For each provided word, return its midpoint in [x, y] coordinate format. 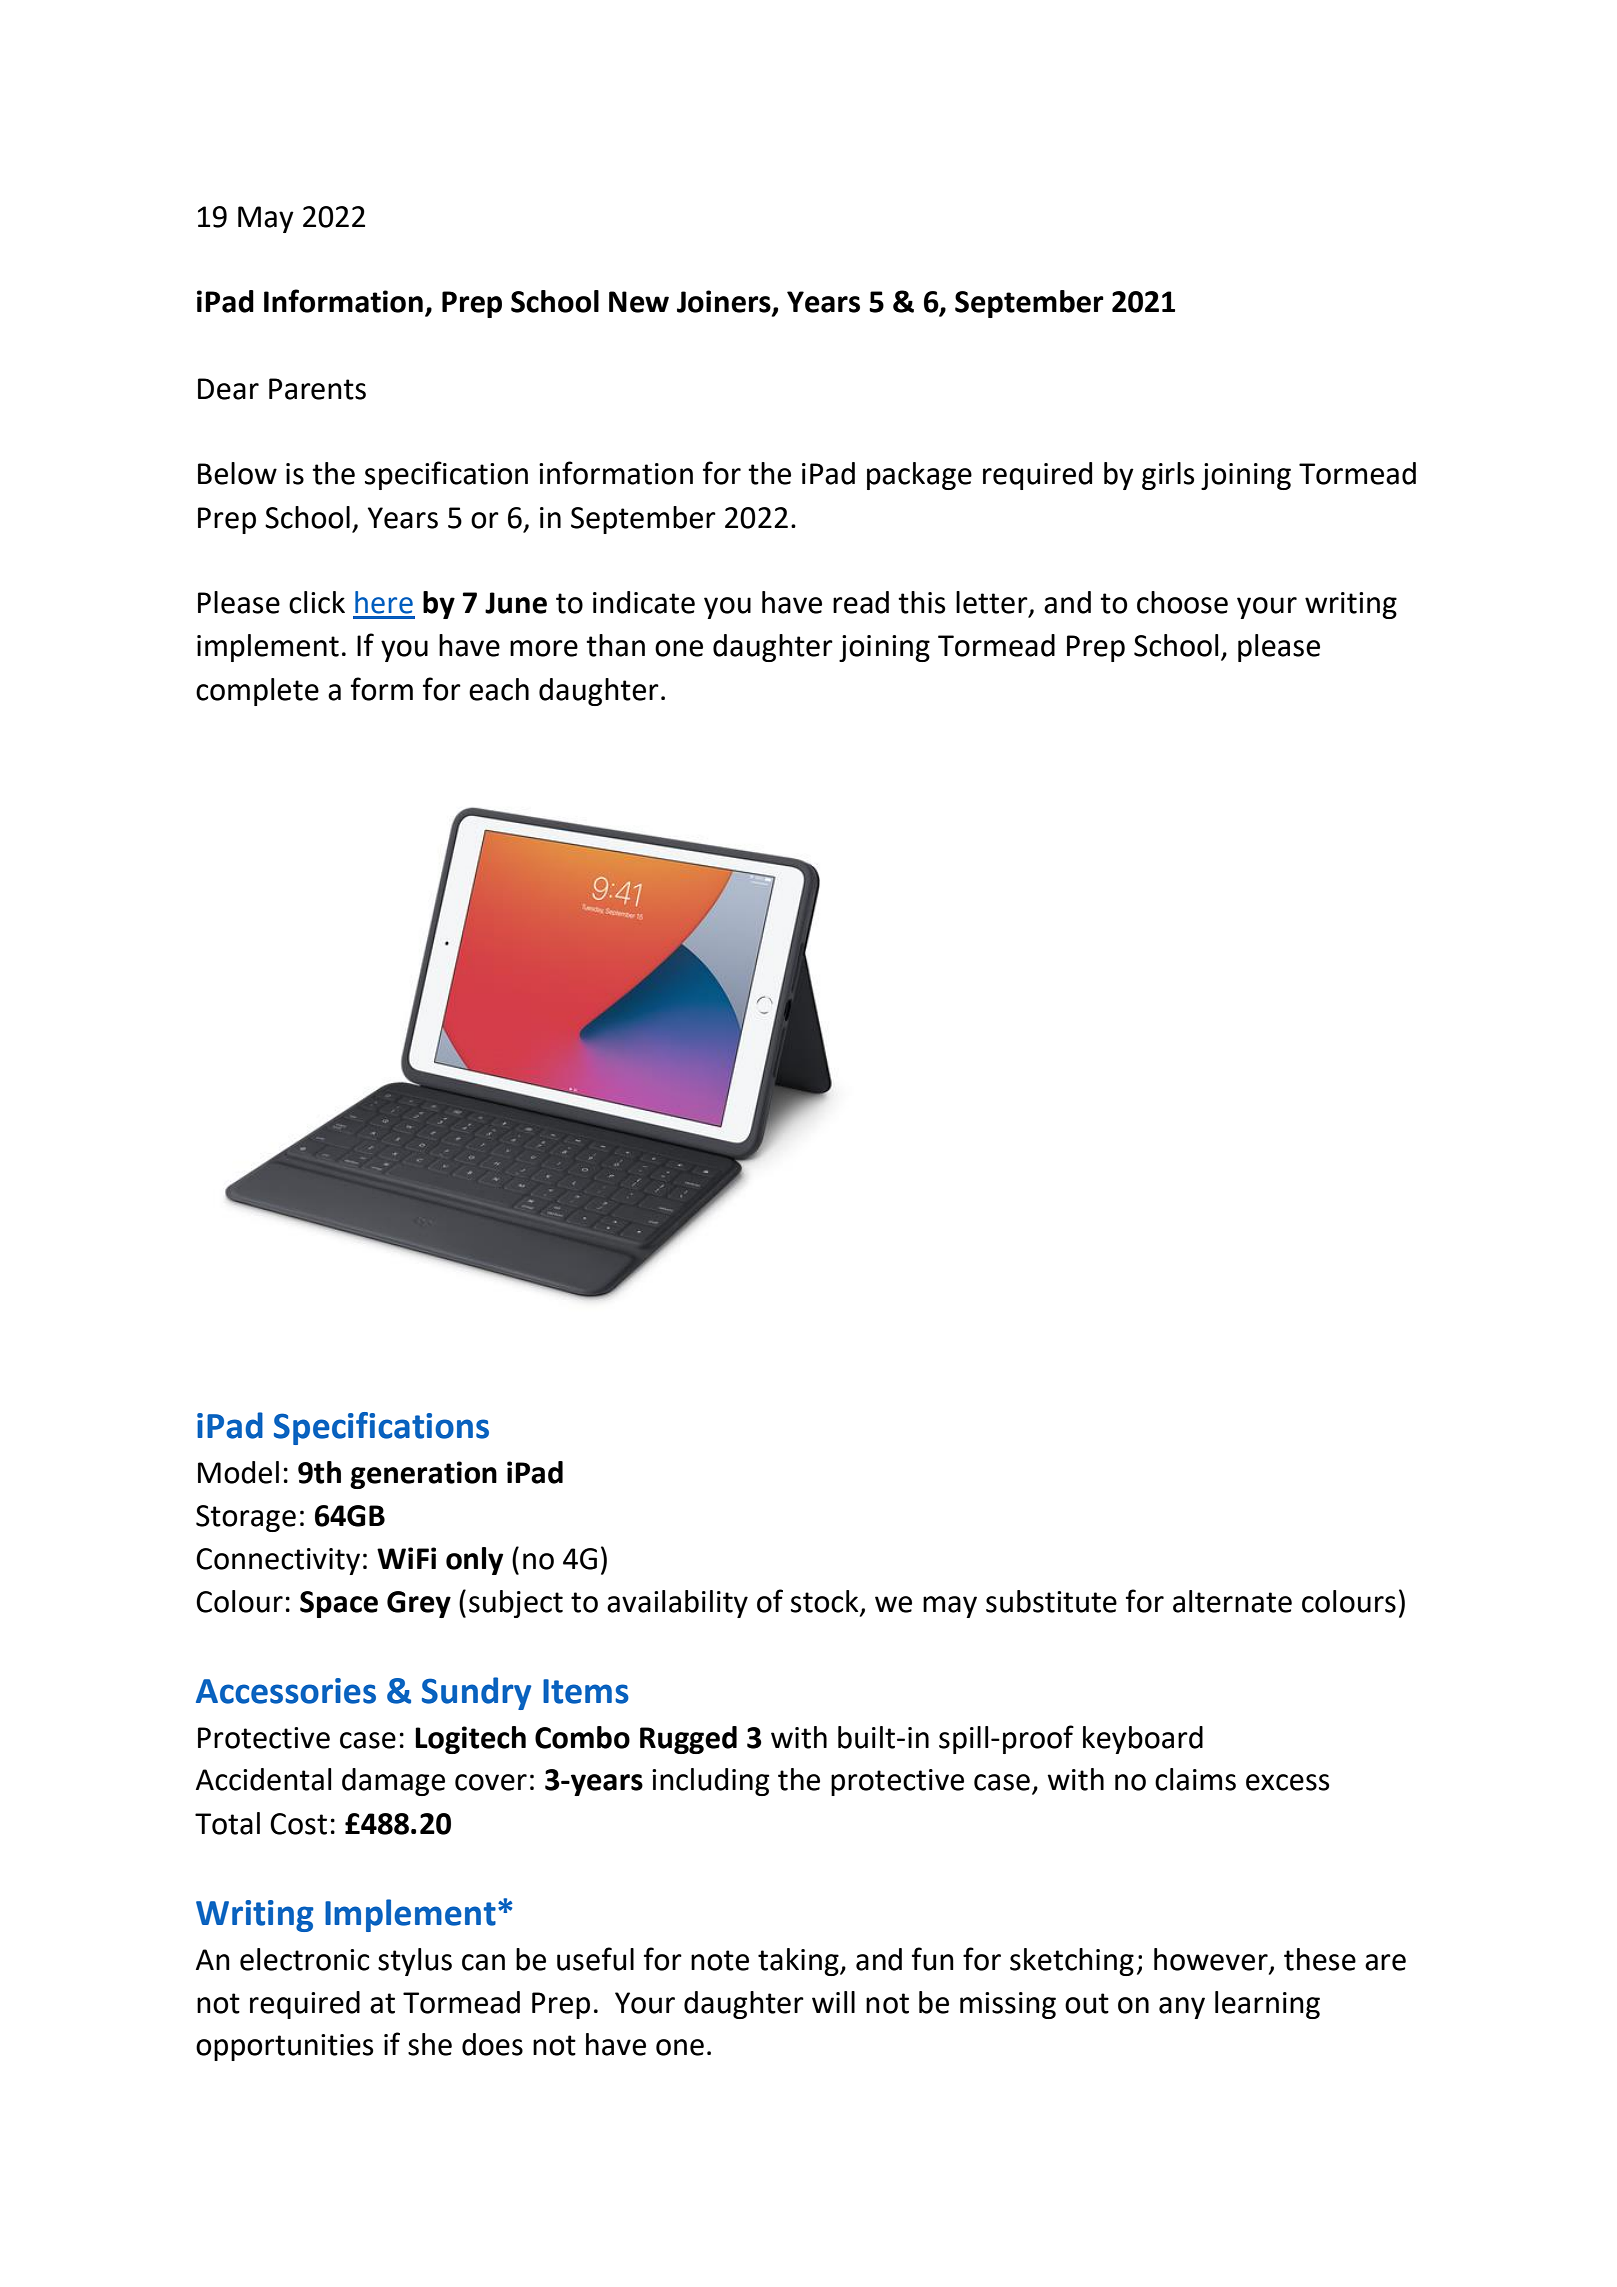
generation [423, 1475]
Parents [317, 389]
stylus [415, 1962]
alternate [1232, 1601]
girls [1168, 476]
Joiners [725, 302]
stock [826, 1602]
